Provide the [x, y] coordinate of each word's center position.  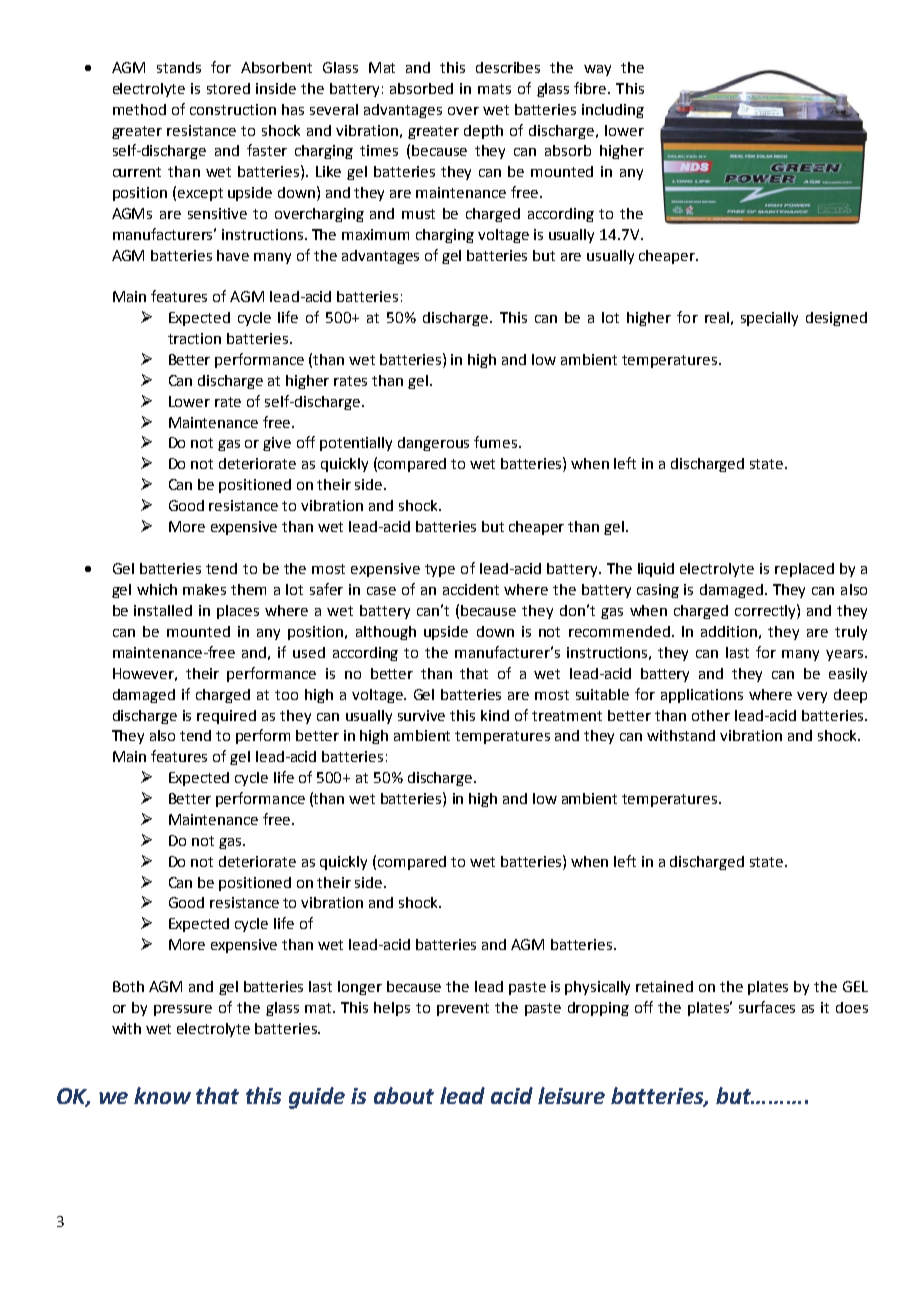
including [613, 111]
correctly [766, 611]
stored [228, 88]
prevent [463, 1009]
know [162, 1095]
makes [204, 589]
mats [494, 89]
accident [471, 589]
